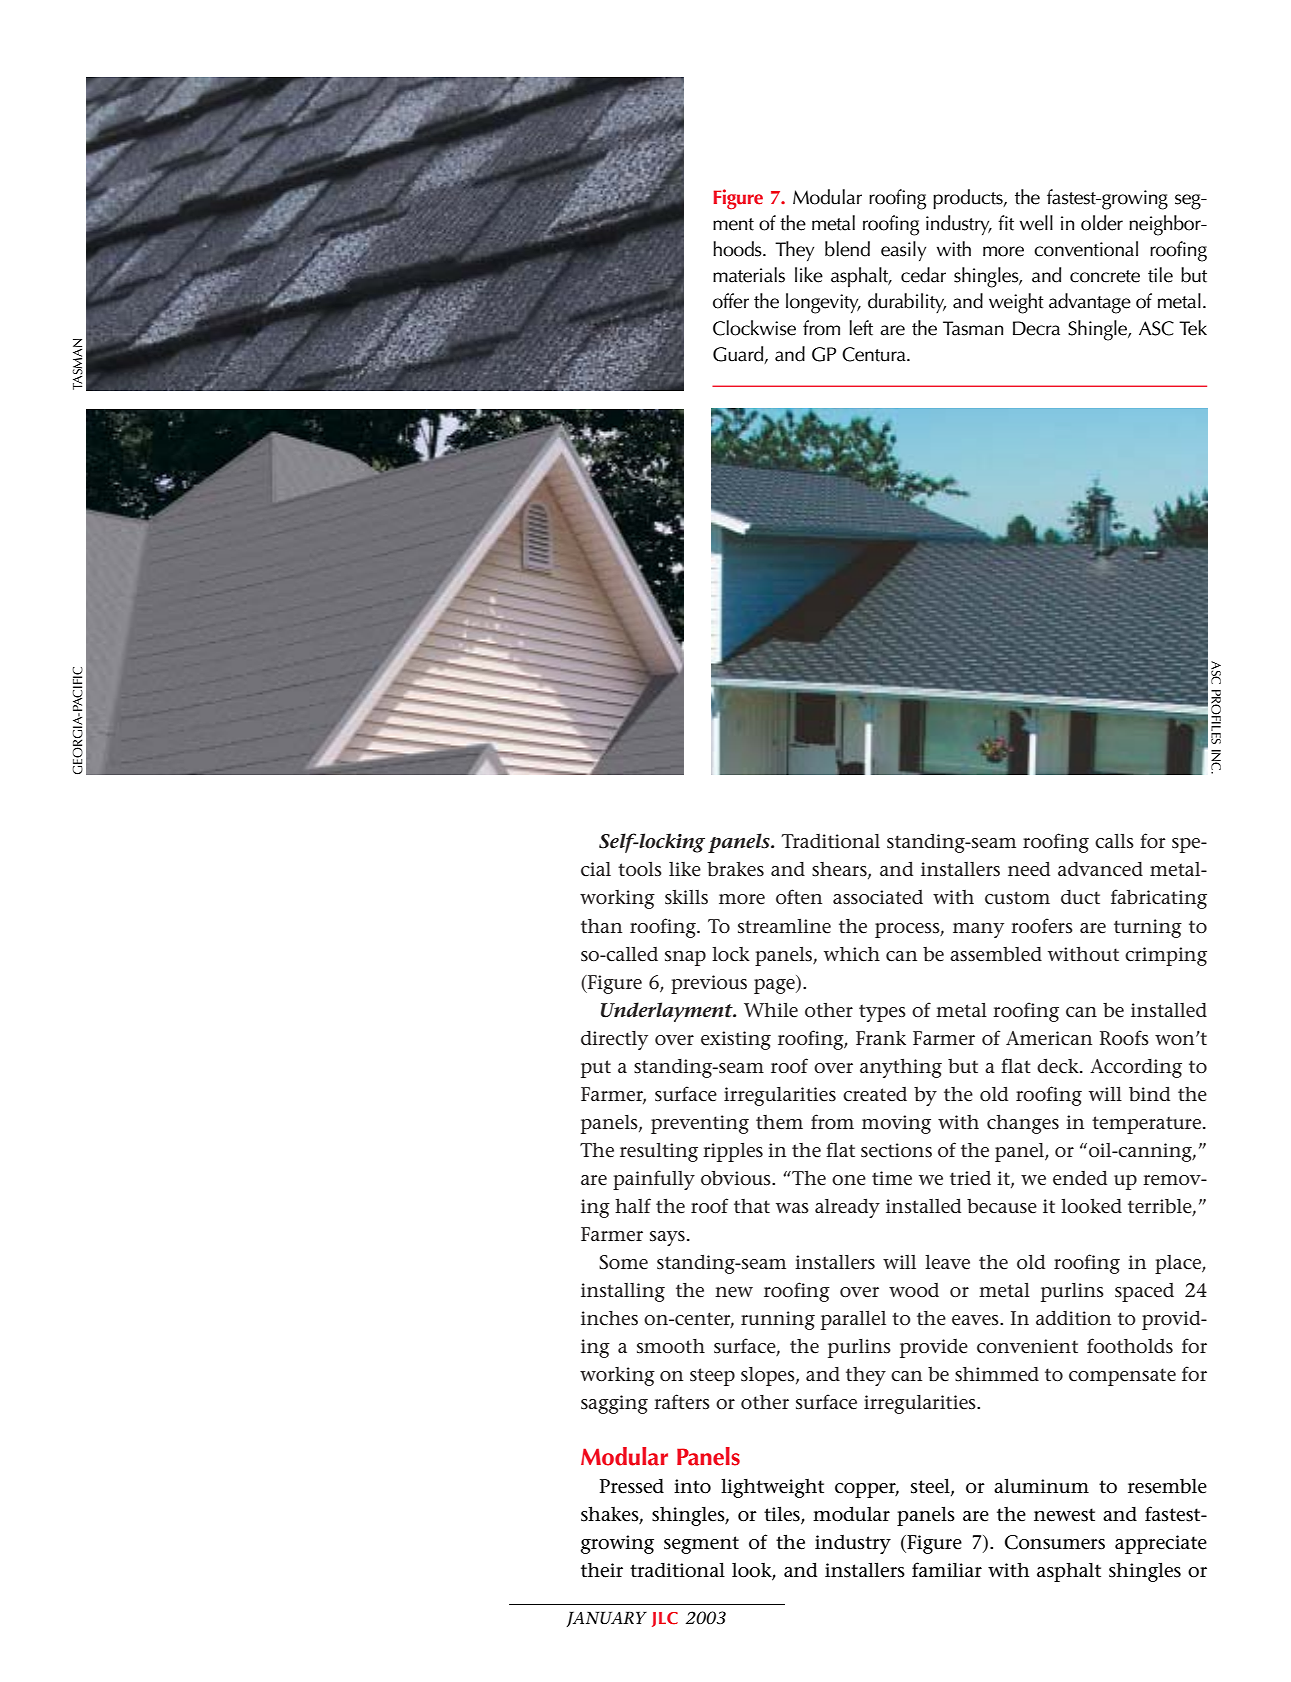 This screenshot has width=1291, height=1682. I want to click on turning, so click(1148, 928).
